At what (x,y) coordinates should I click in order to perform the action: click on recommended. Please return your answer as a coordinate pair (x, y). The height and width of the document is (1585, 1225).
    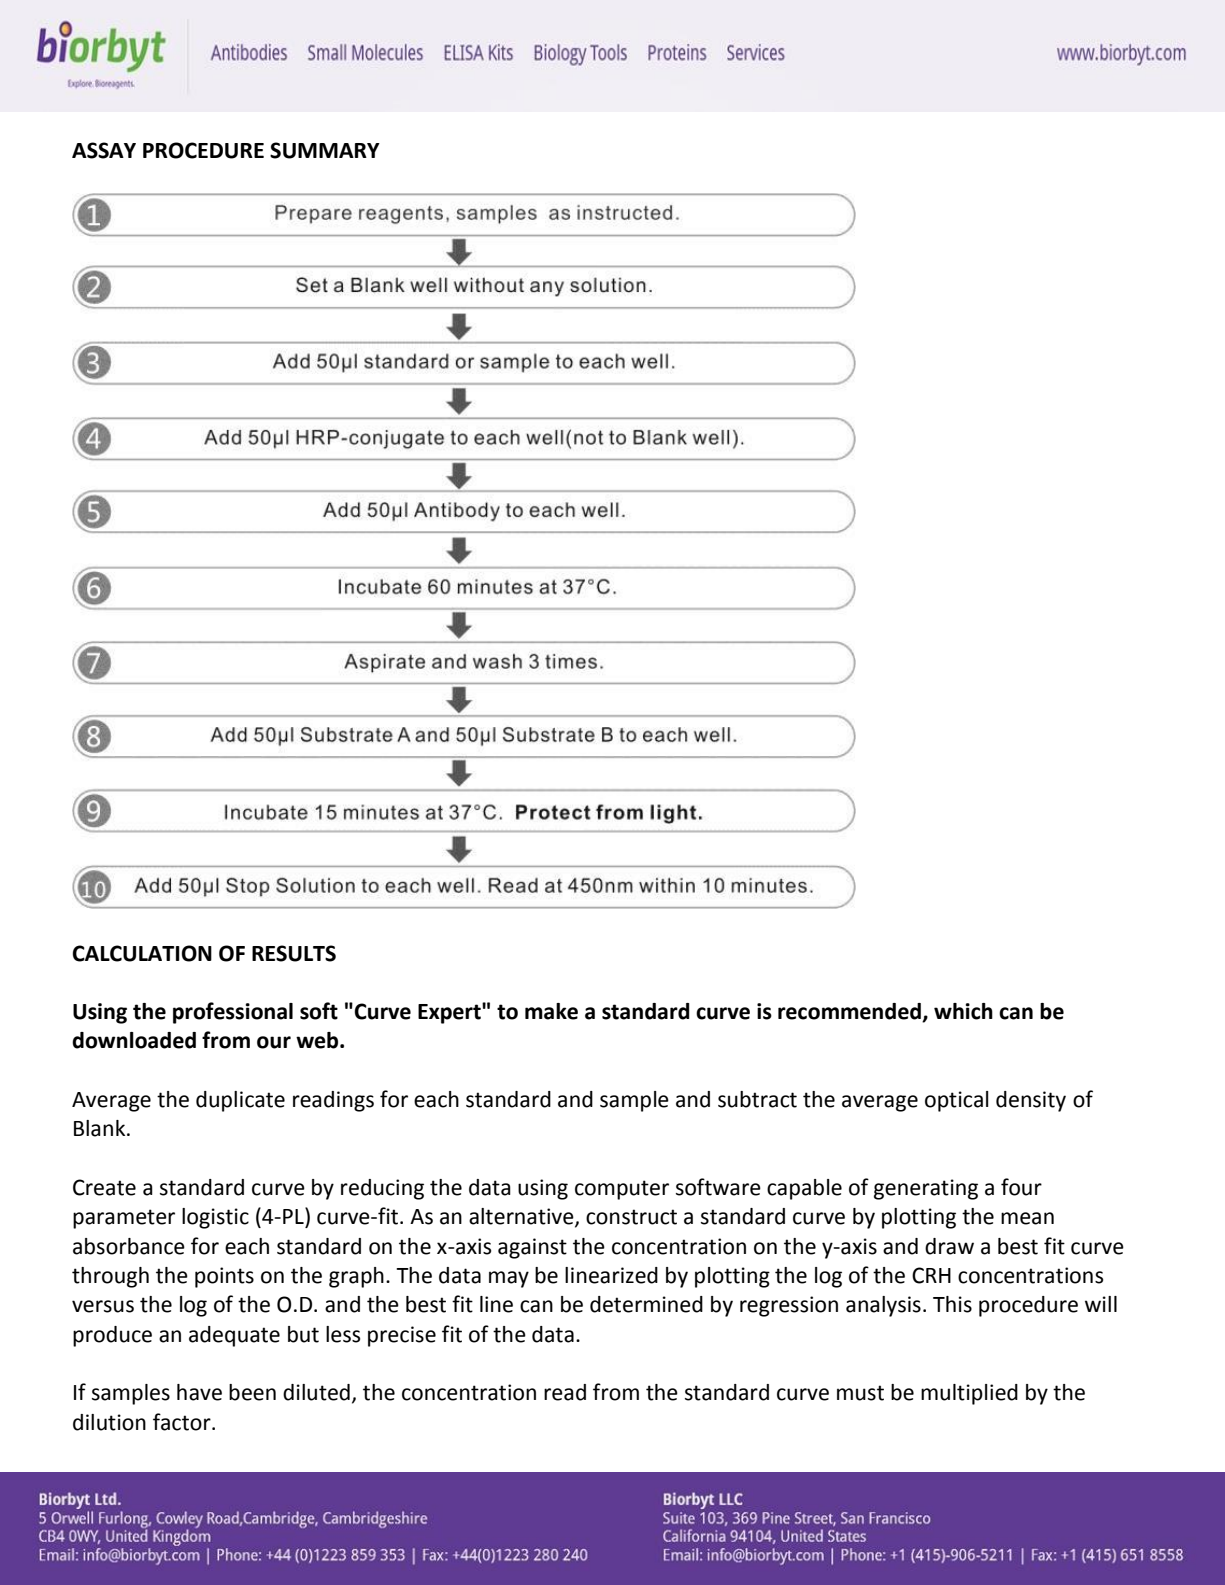
    Looking at the image, I should click on (850, 1012).
